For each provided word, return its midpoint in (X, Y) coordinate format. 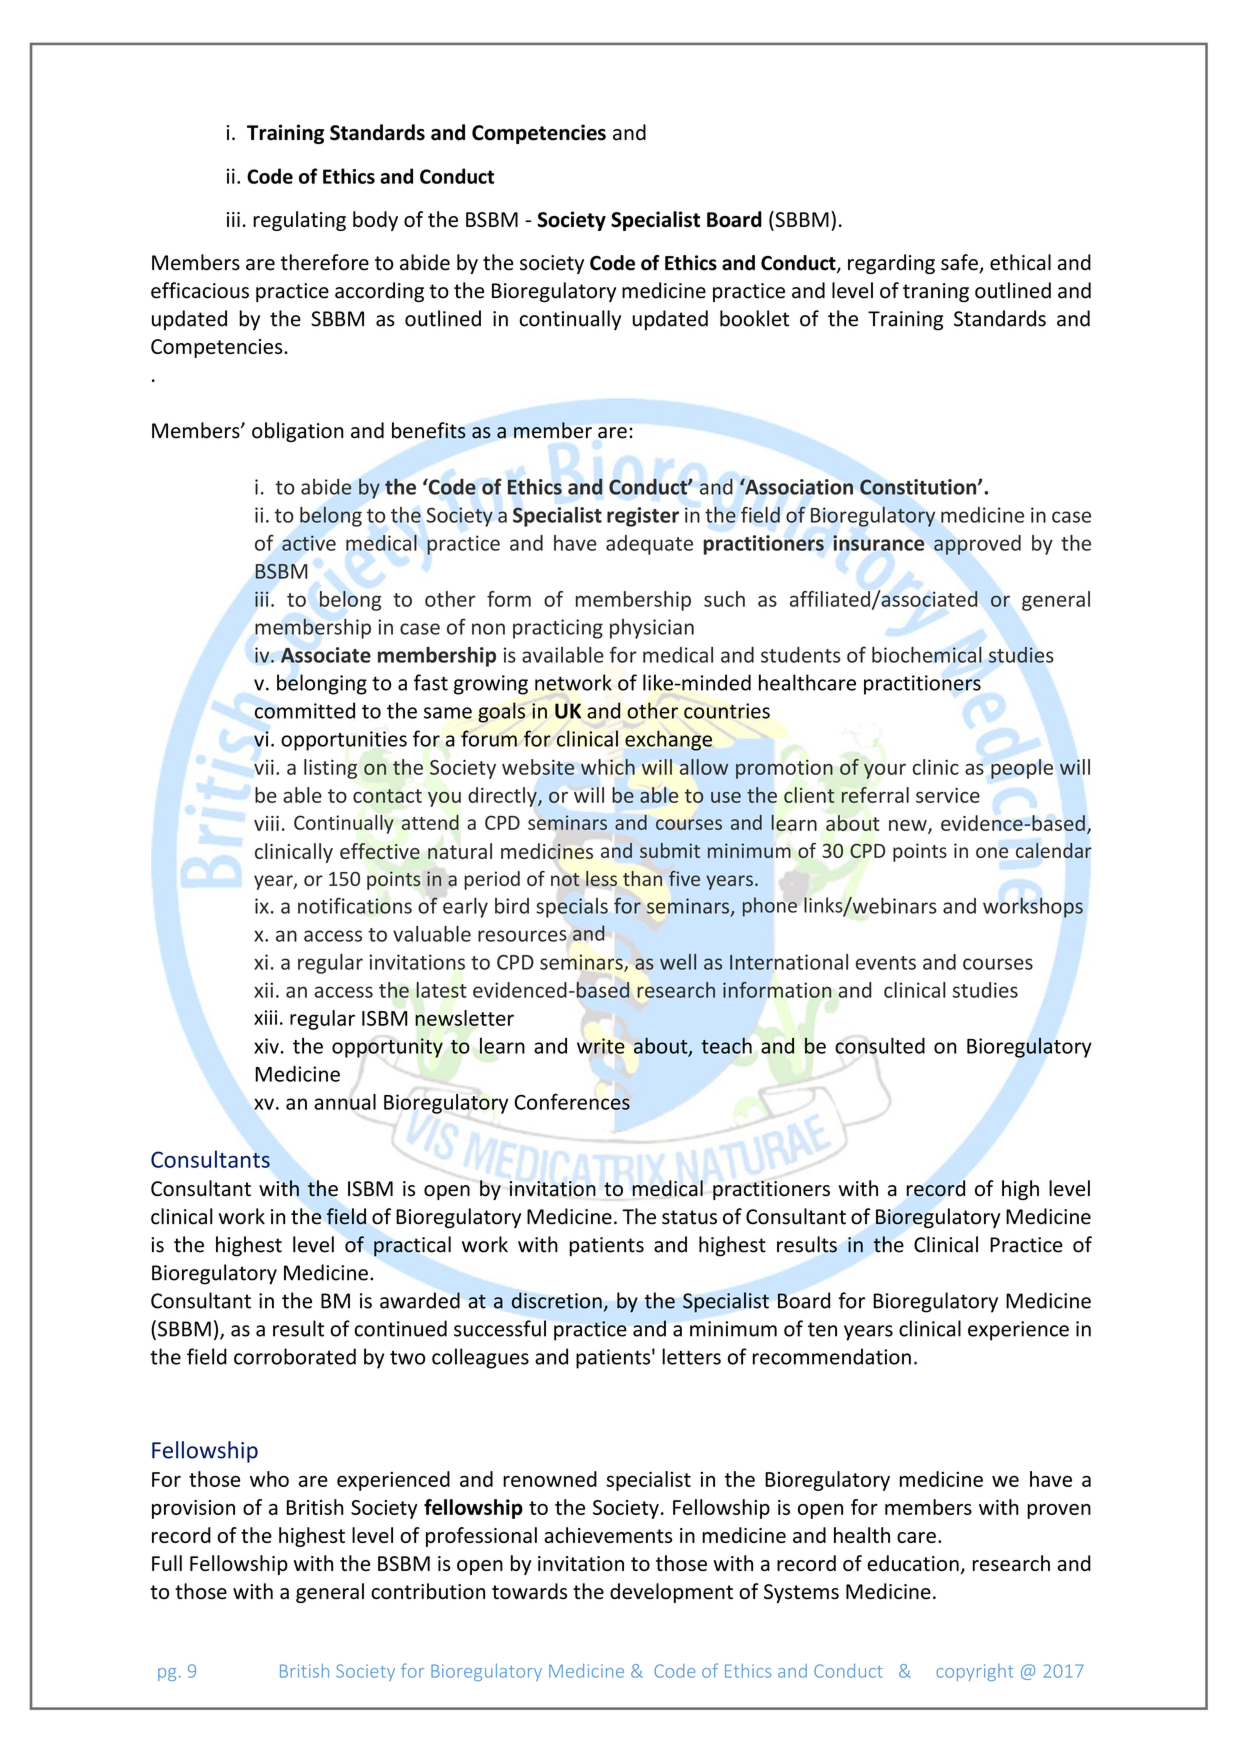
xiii (265, 1017)
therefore (325, 262)
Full (167, 1563)
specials (572, 908)
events (886, 963)
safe (960, 263)
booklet (754, 318)
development (671, 1593)
